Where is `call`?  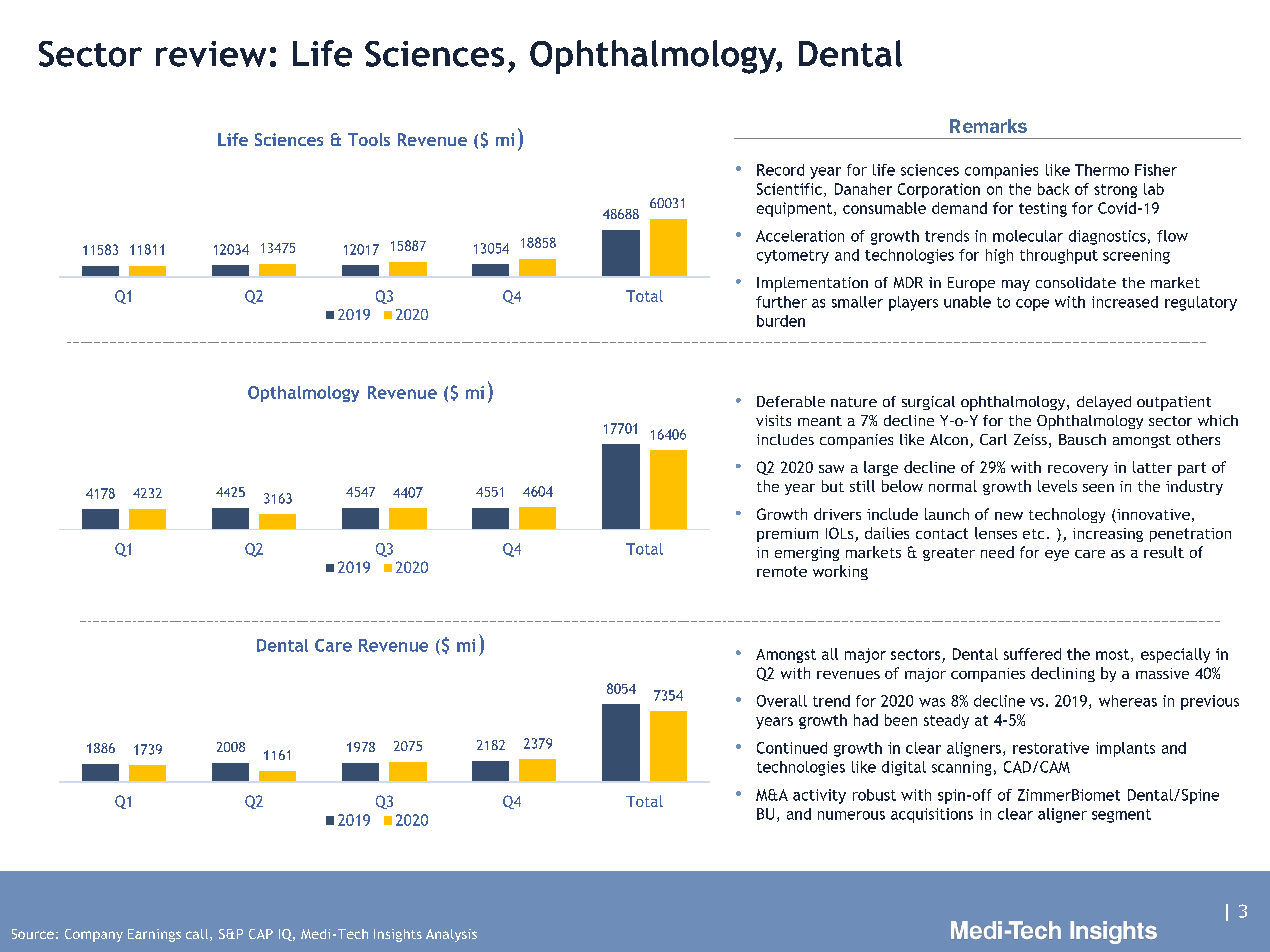
call is located at coordinates (197, 934).
